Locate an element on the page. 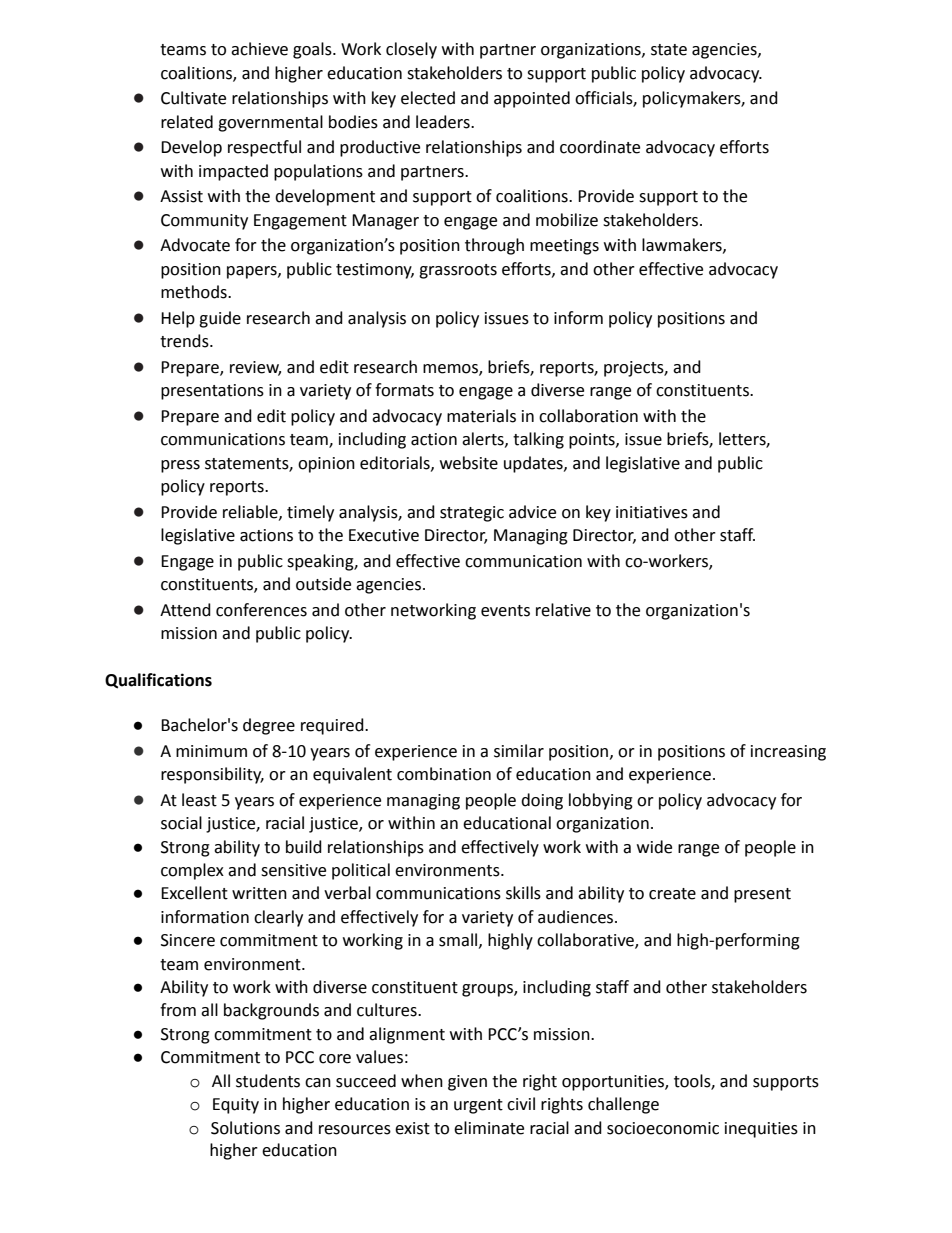 The width and height of the image is (952, 1233). guide is located at coordinates (220, 319).
